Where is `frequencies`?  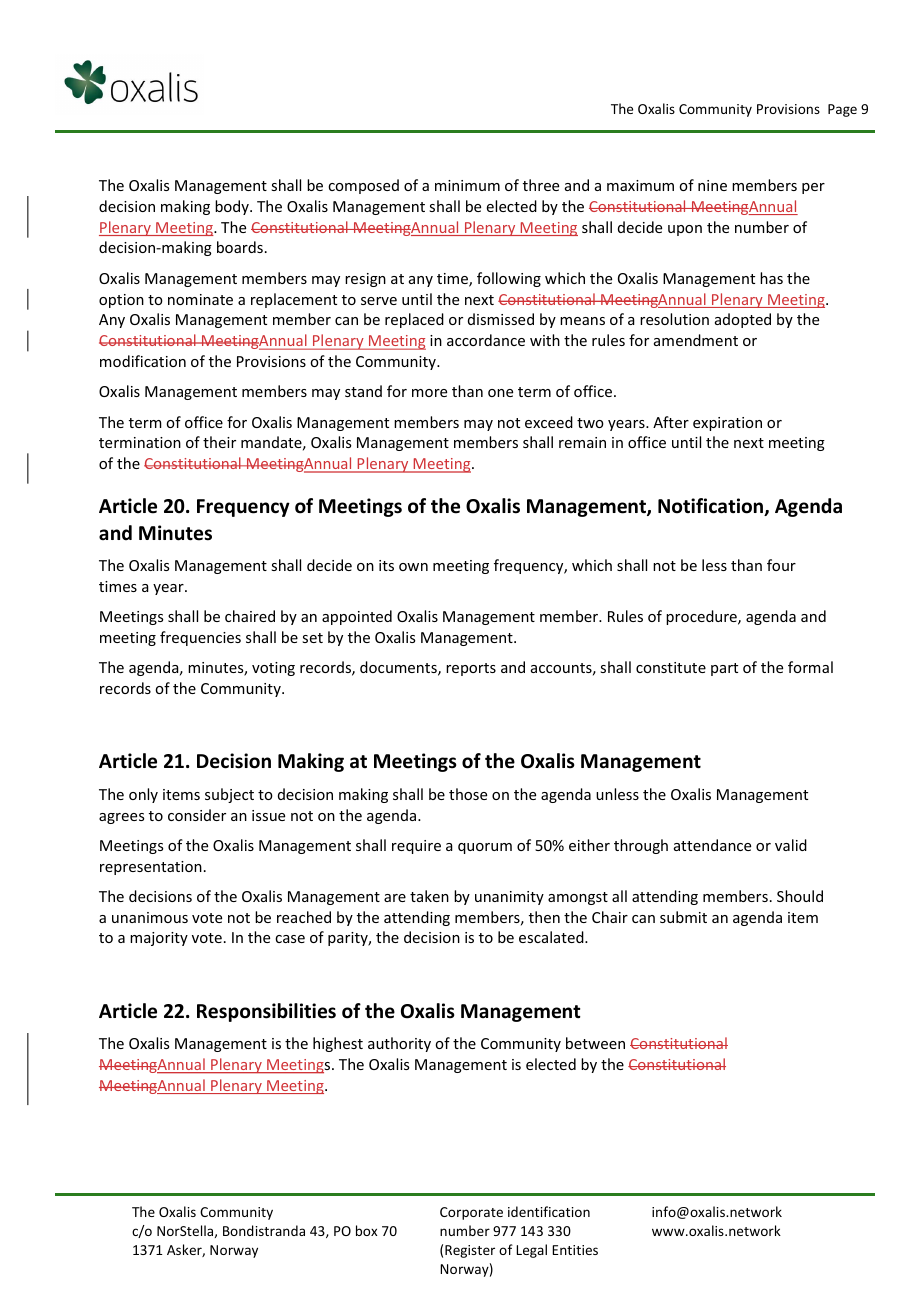
frequencies is located at coordinates (200, 638).
